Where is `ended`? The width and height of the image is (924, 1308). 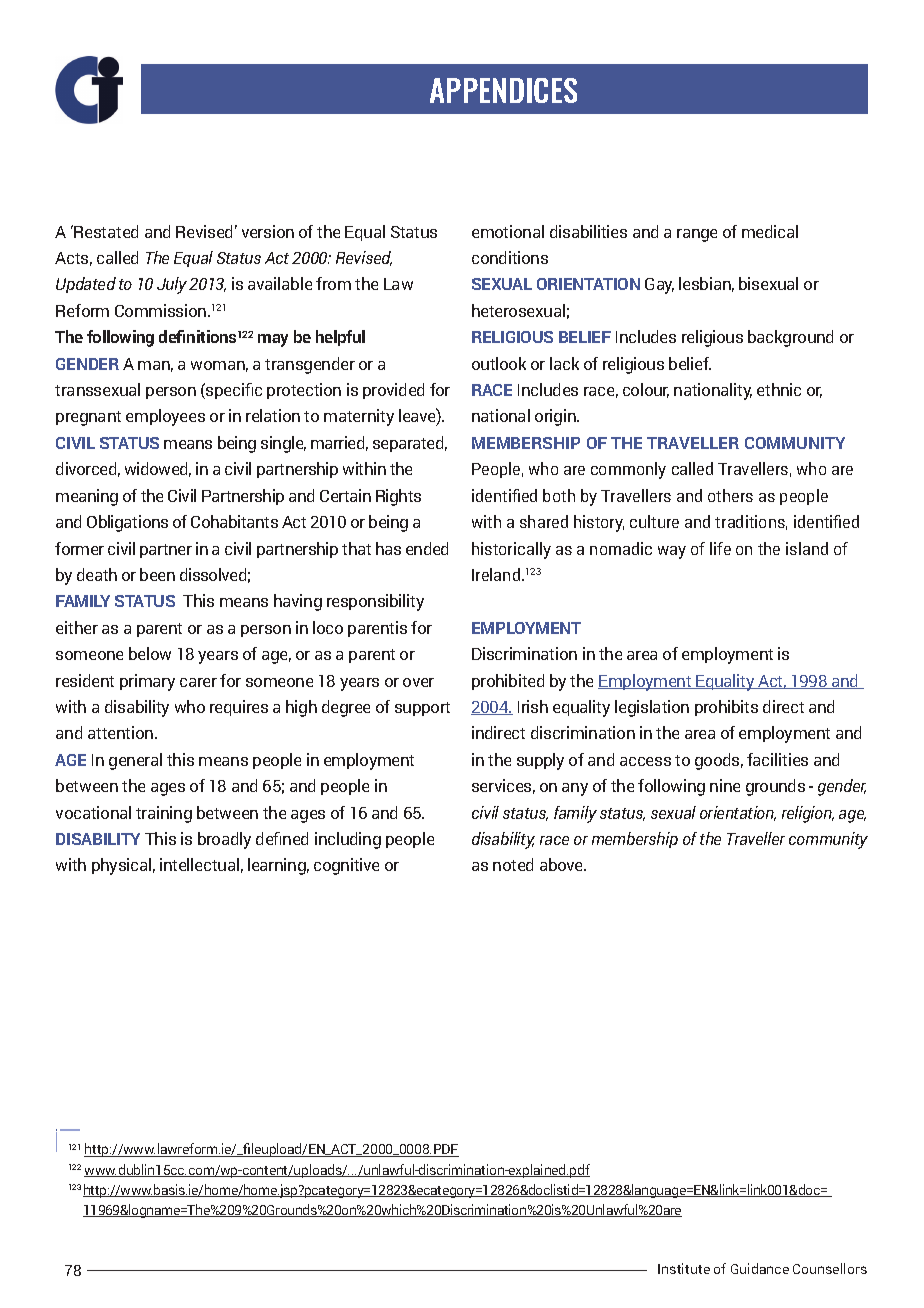
ended is located at coordinates (427, 548).
